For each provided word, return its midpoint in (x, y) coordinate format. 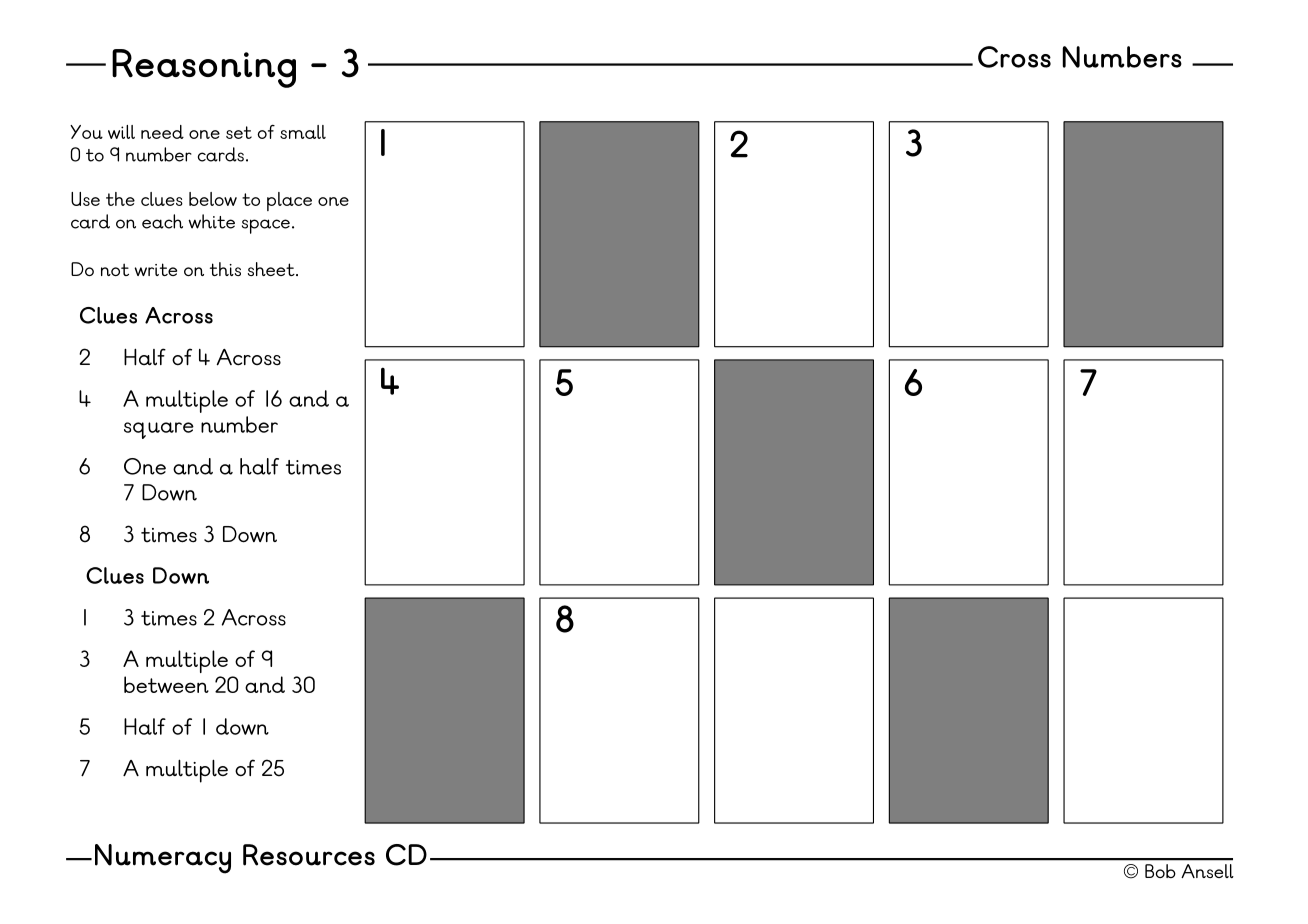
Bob (1160, 871)
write (156, 269)
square (159, 430)
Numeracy (163, 859)
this (225, 269)
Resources (309, 855)
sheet (272, 269)
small (303, 132)
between (166, 684)
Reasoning (204, 68)
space (267, 226)
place (289, 201)
